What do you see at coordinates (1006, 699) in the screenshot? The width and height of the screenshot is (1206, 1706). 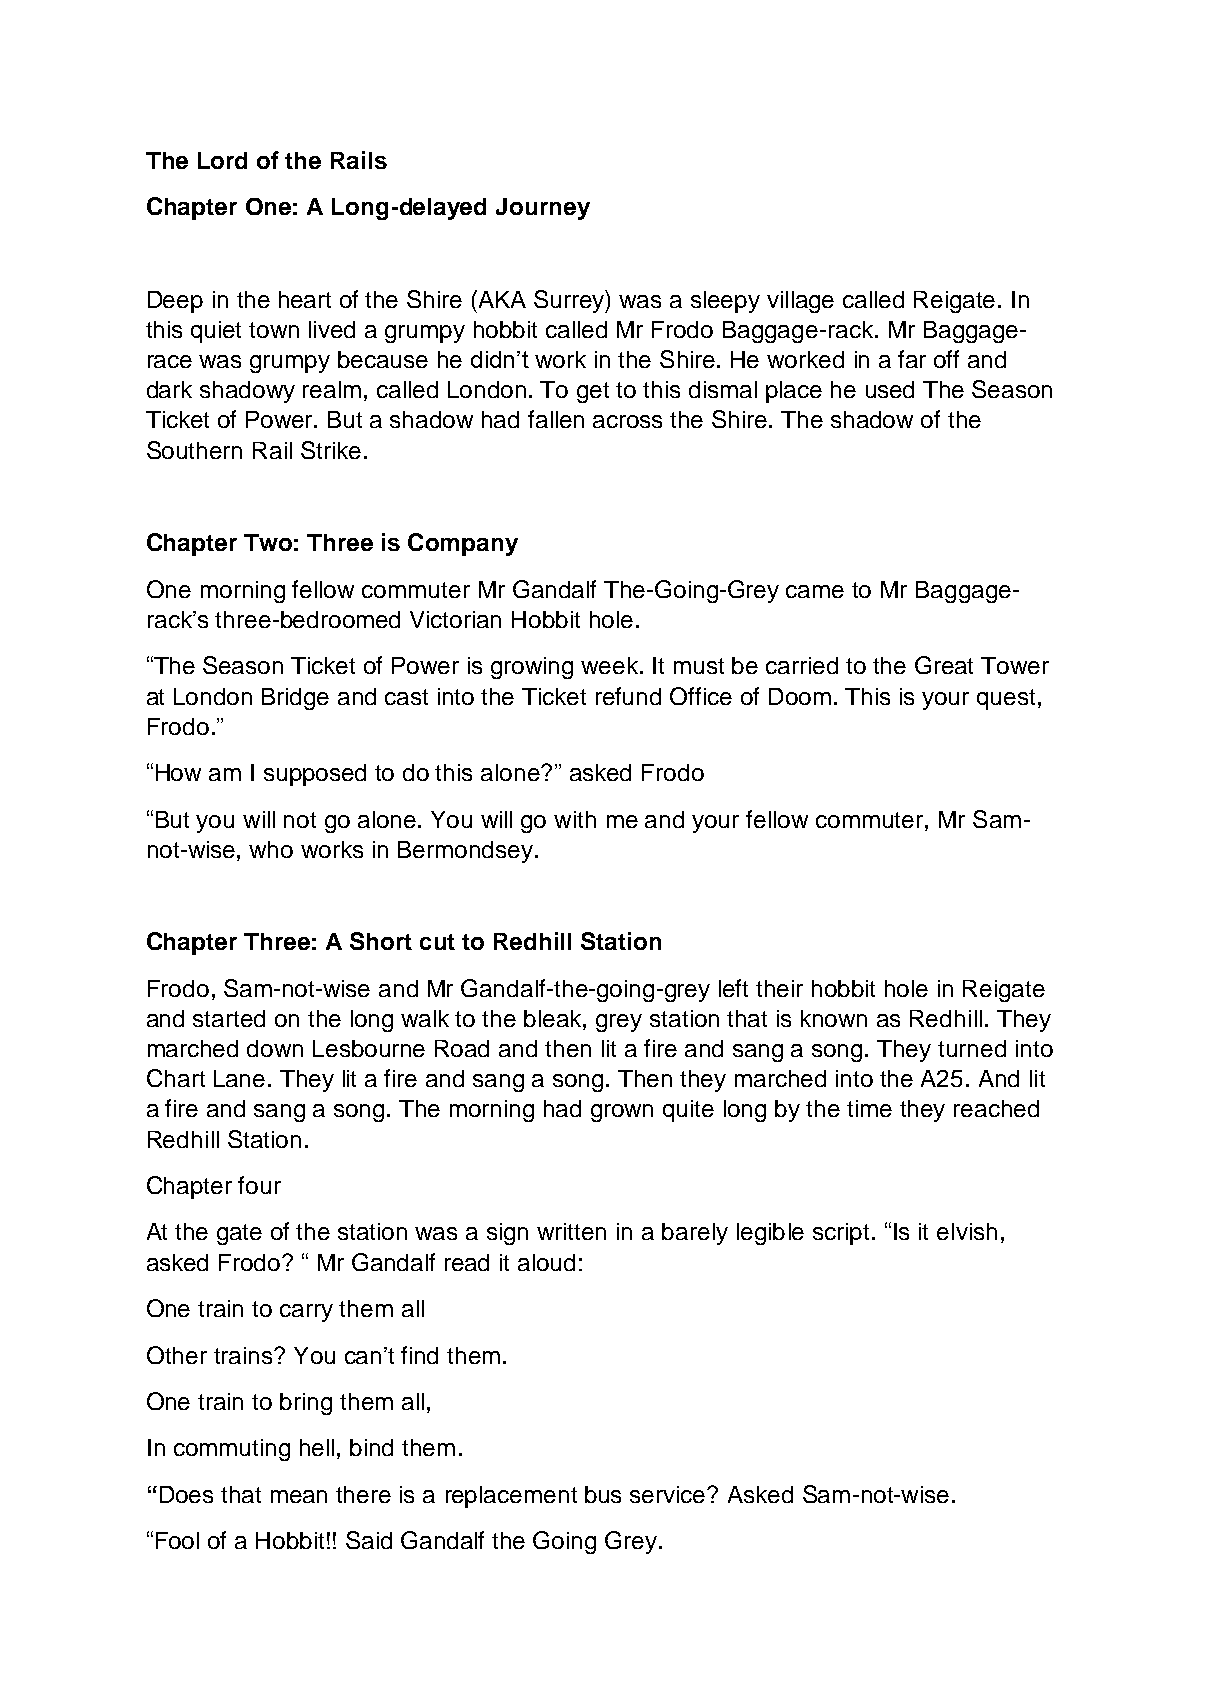 I see `quest` at bounding box center [1006, 699].
